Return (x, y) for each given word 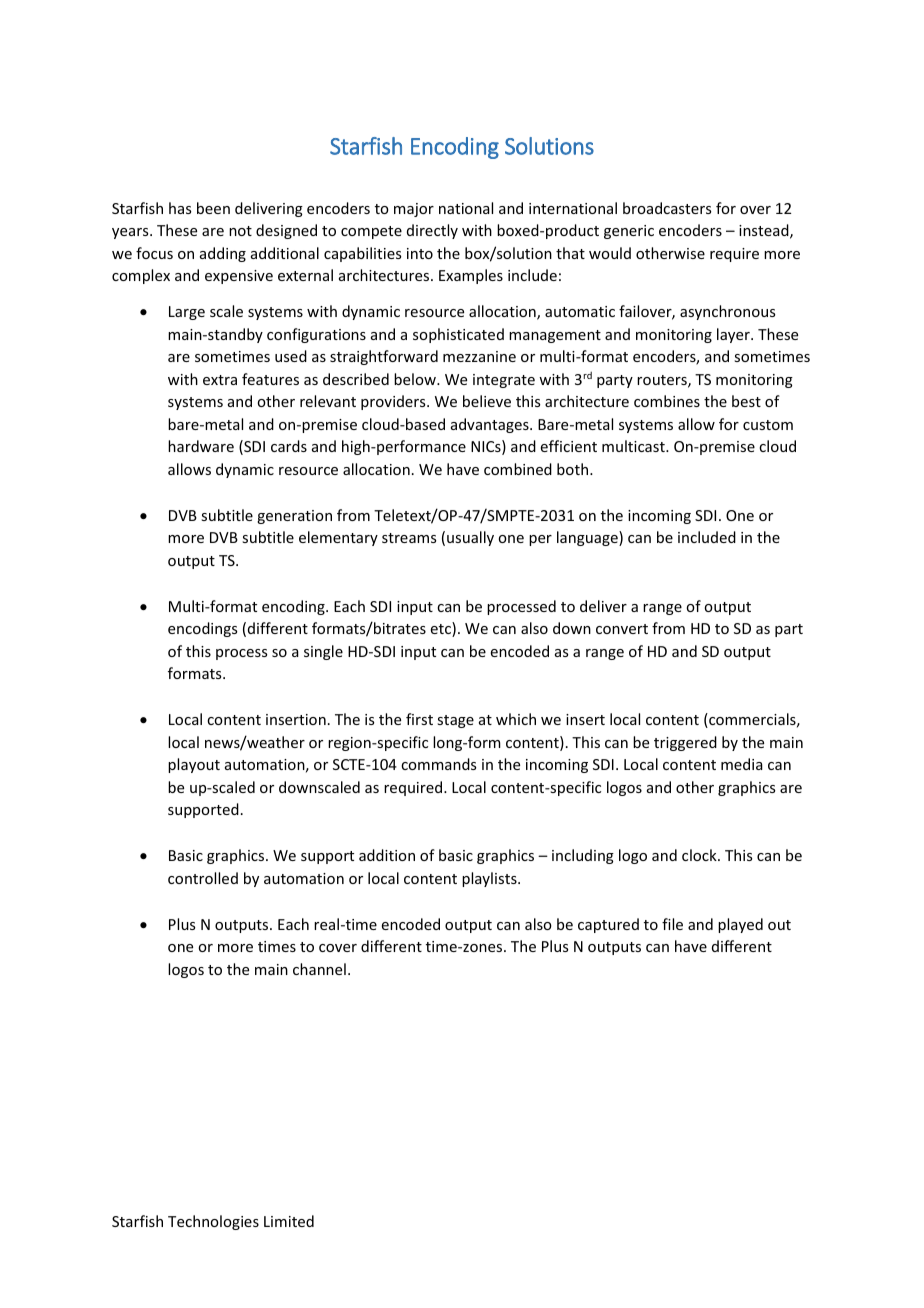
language (588, 538)
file (672, 924)
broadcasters (667, 208)
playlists (490, 879)
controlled (203, 878)
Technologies (213, 1222)
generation (294, 517)
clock (700, 855)
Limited (289, 1221)
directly (432, 231)
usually (470, 538)
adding (223, 254)
